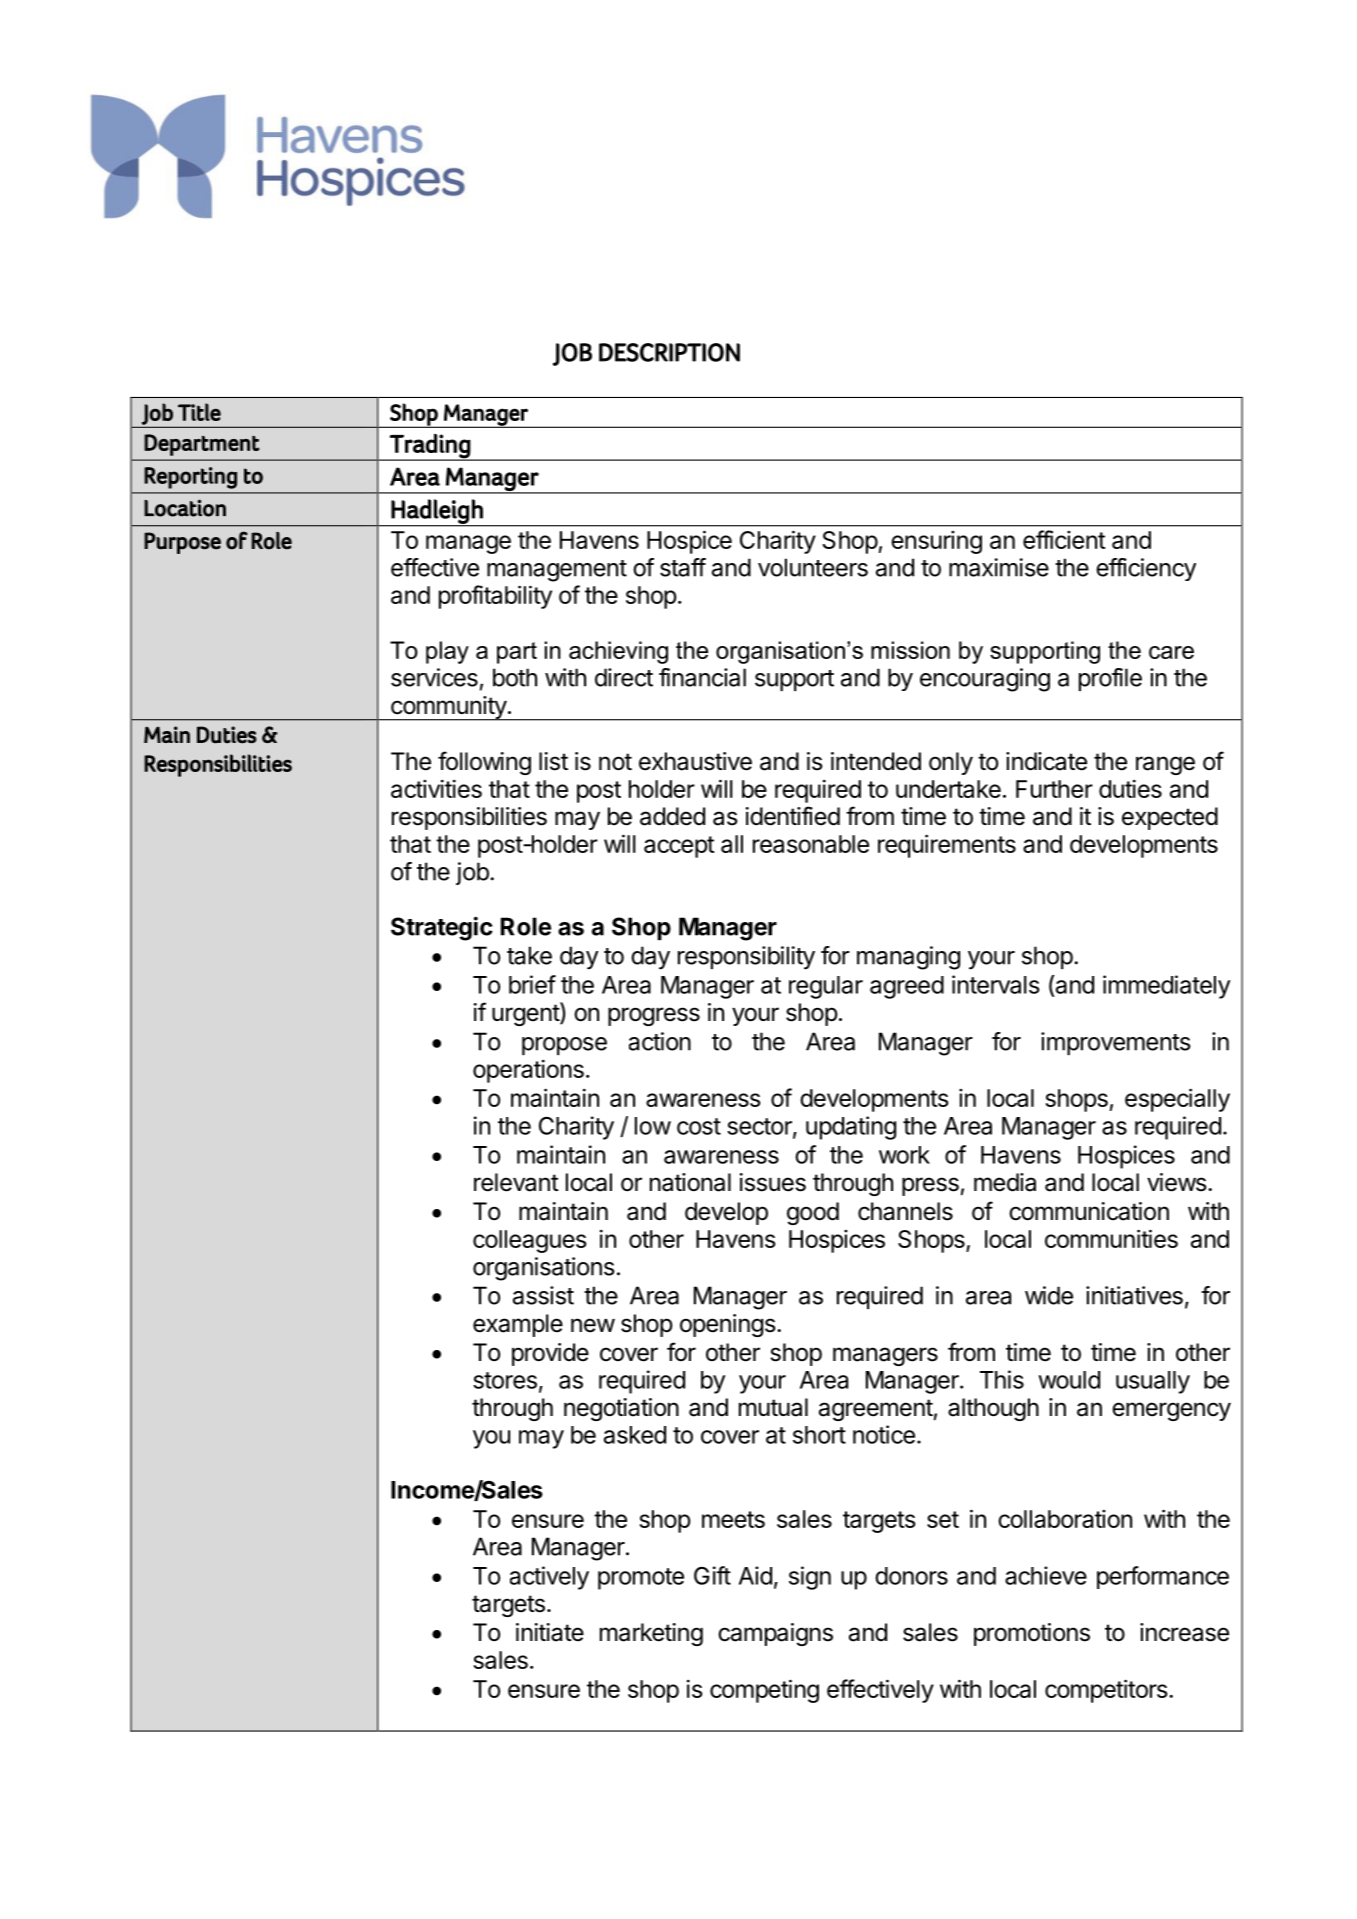 The height and width of the document is (1919, 1357). Describe the element at coordinates (1110, 679) in the document. I see `profile` at that location.
